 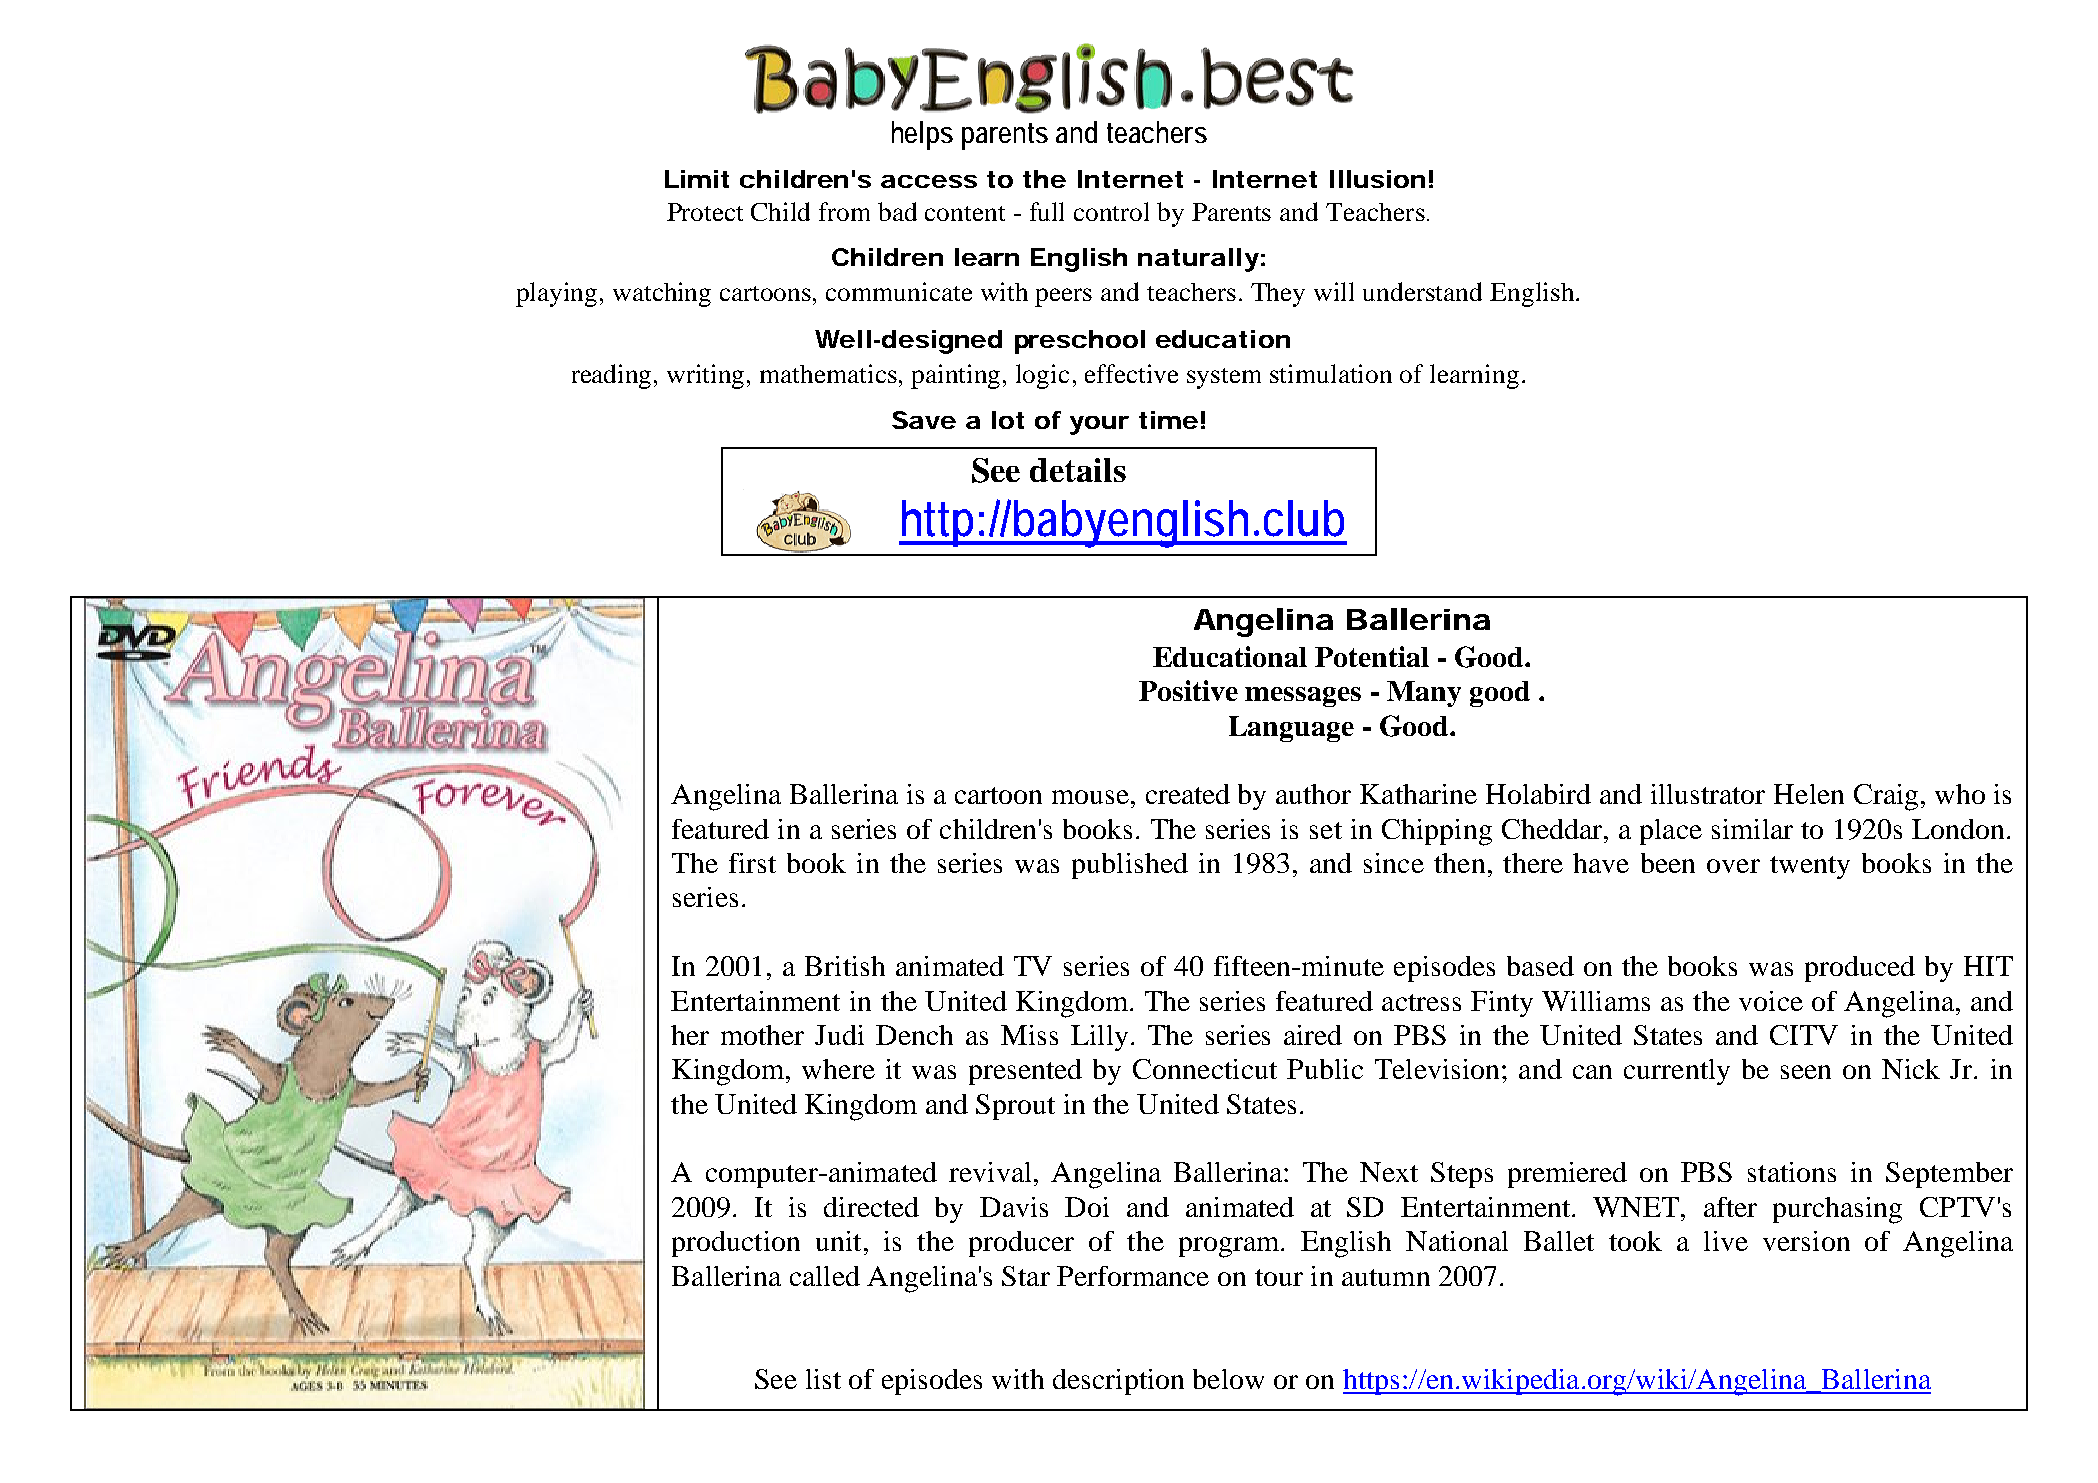 What do you see at coordinates (1377, 179) in the page?
I see `Illusion` at bounding box center [1377, 179].
